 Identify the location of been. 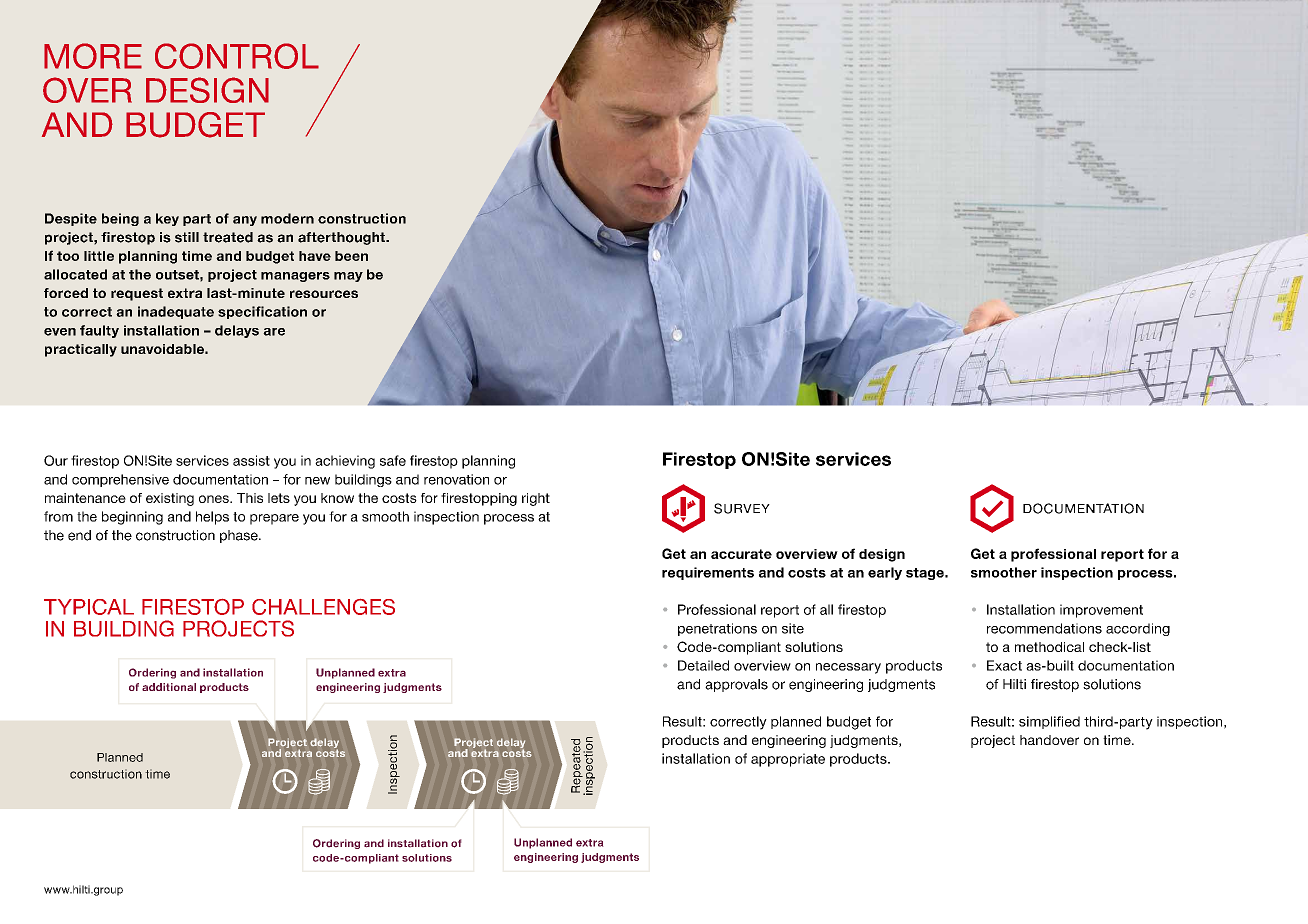
(351, 256).
